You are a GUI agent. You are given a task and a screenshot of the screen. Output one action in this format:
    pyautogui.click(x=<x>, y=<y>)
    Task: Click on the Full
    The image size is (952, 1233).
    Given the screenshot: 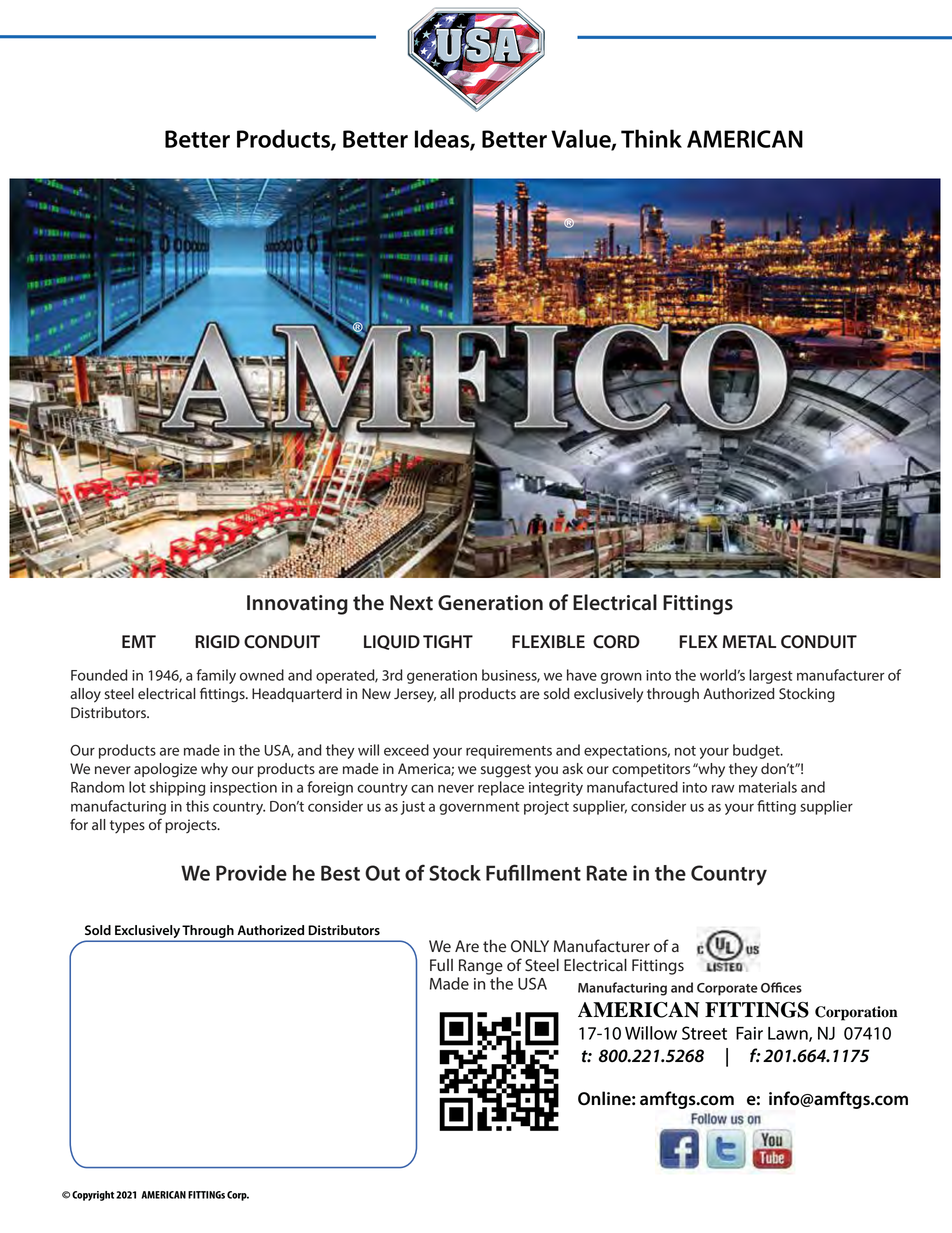 What is the action you would take?
    pyautogui.click(x=441, y=965)
